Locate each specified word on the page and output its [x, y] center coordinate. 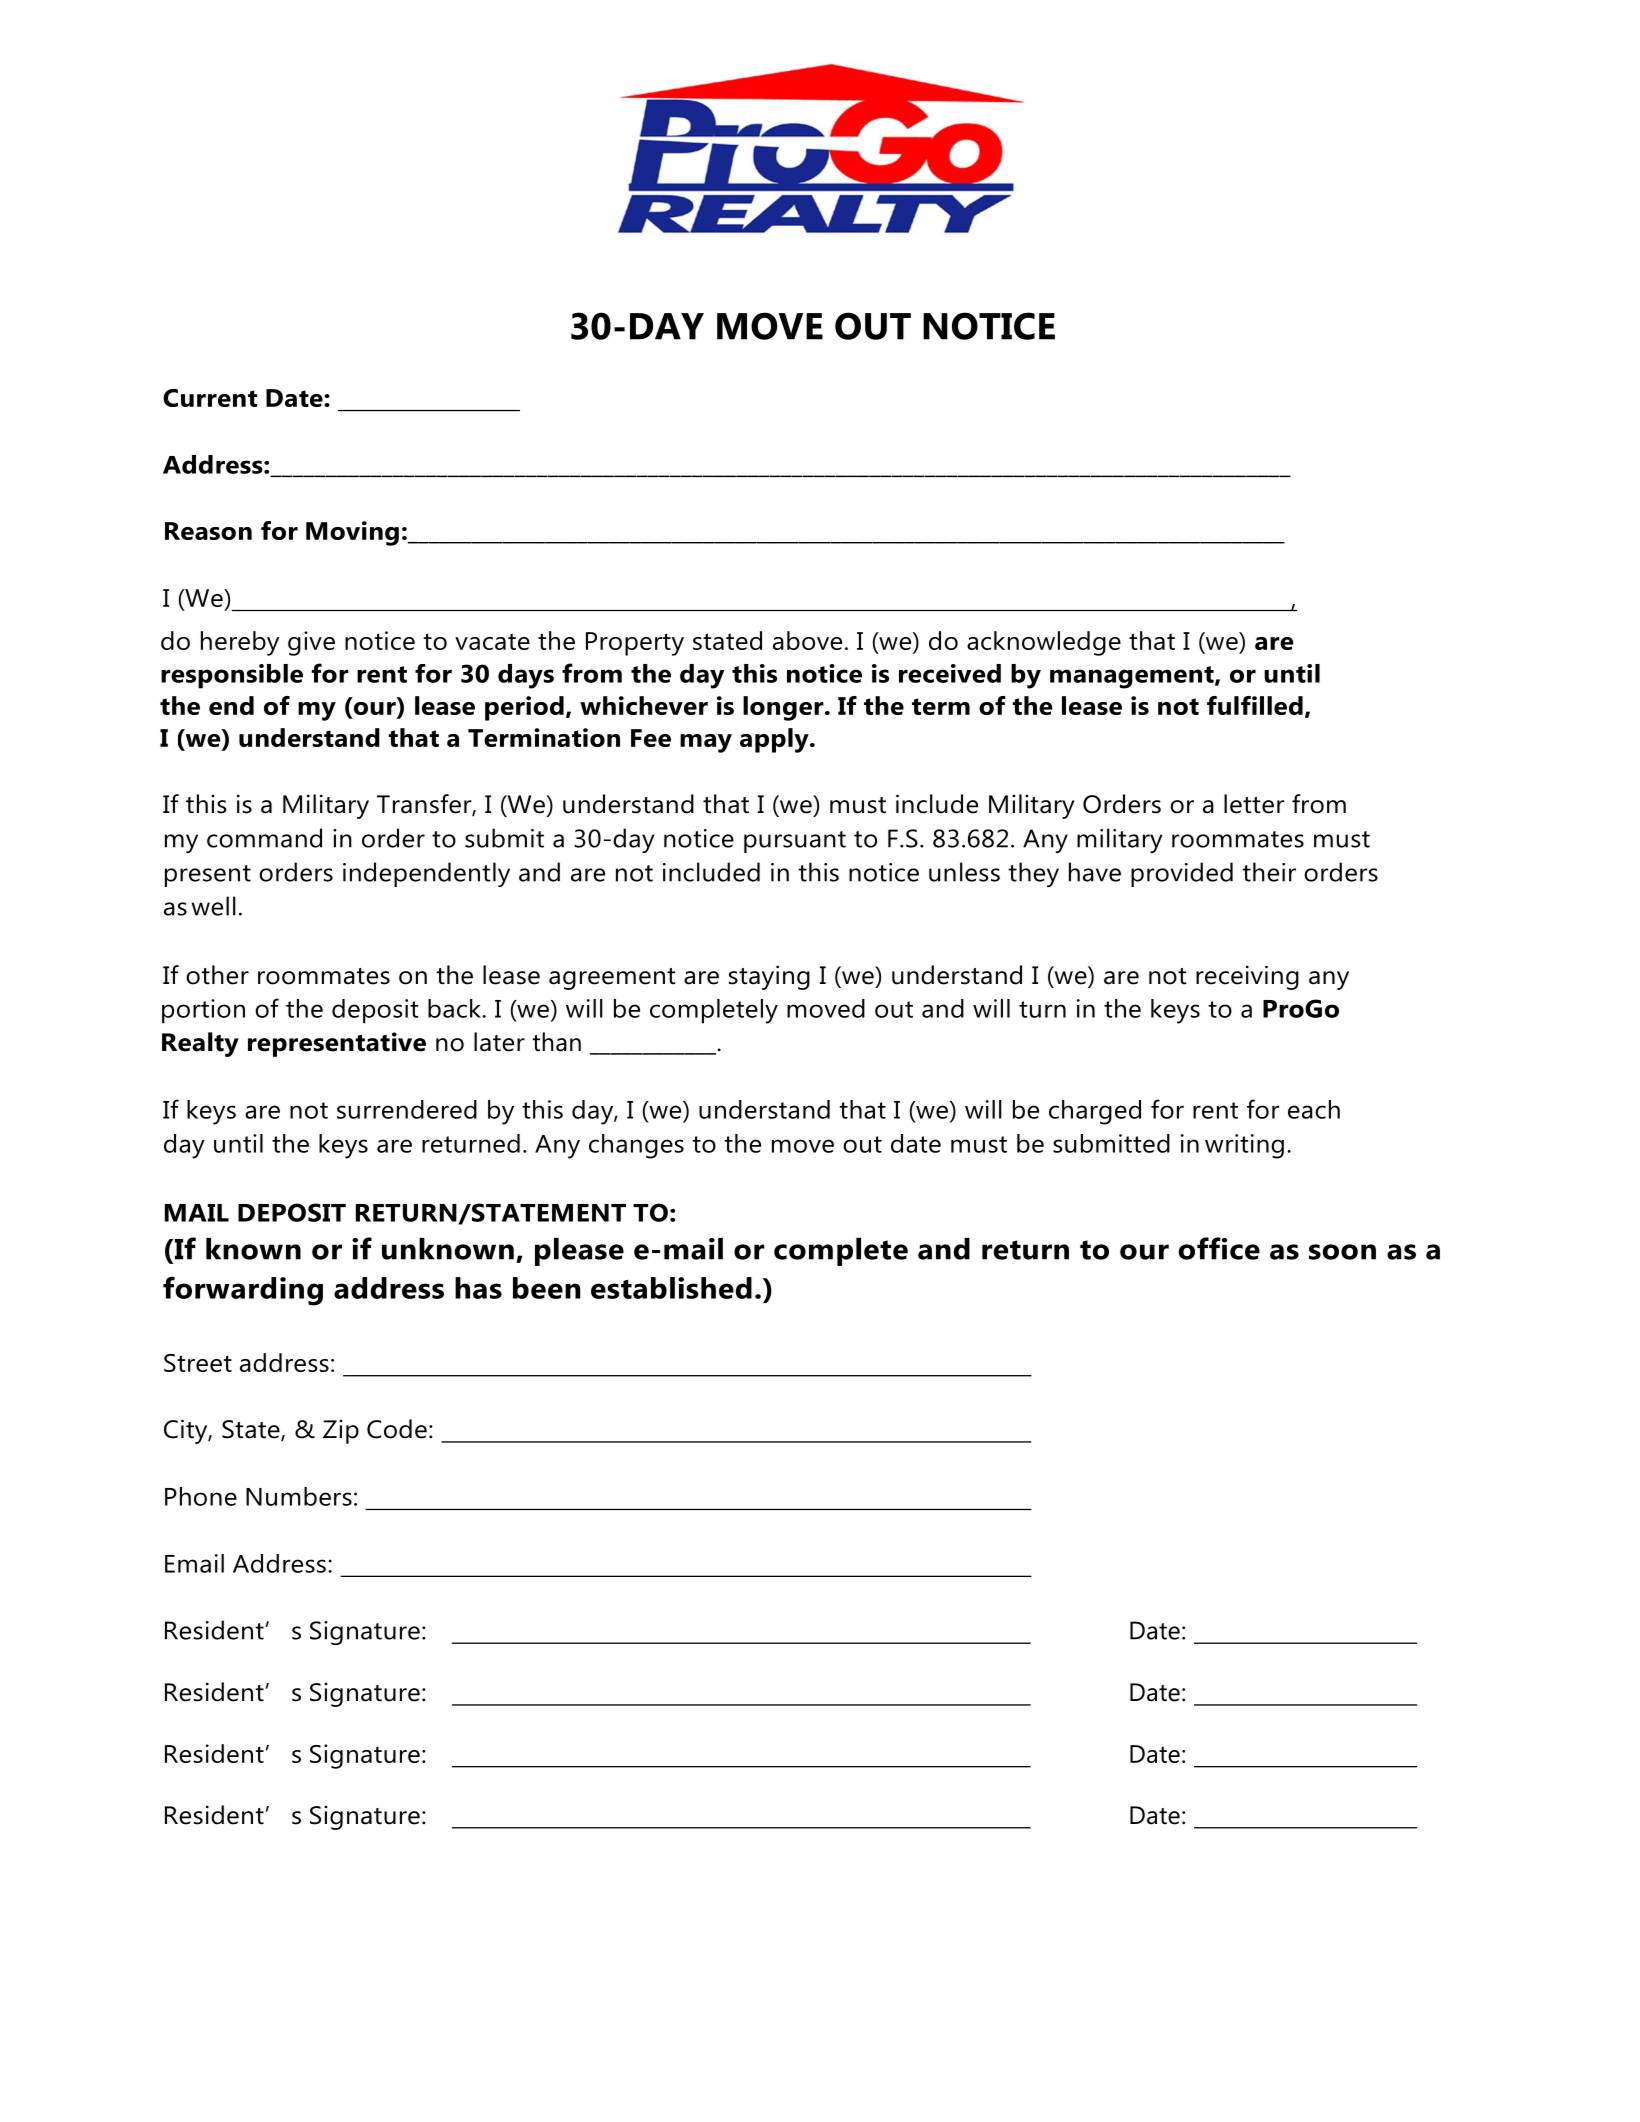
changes [636, 1146]
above [807, 640]
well [214, 906]
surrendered [407, 1109]
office [1219, 1248]
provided [1182, 874]
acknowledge [1044, 643]
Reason [208, 531]
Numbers [299, 1496]
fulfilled [1255, 705]
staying [769, 977]
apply [775, 740]
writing [1244, 1146]
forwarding [243, 1291]
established [671, 1288]
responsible [232, 676]
